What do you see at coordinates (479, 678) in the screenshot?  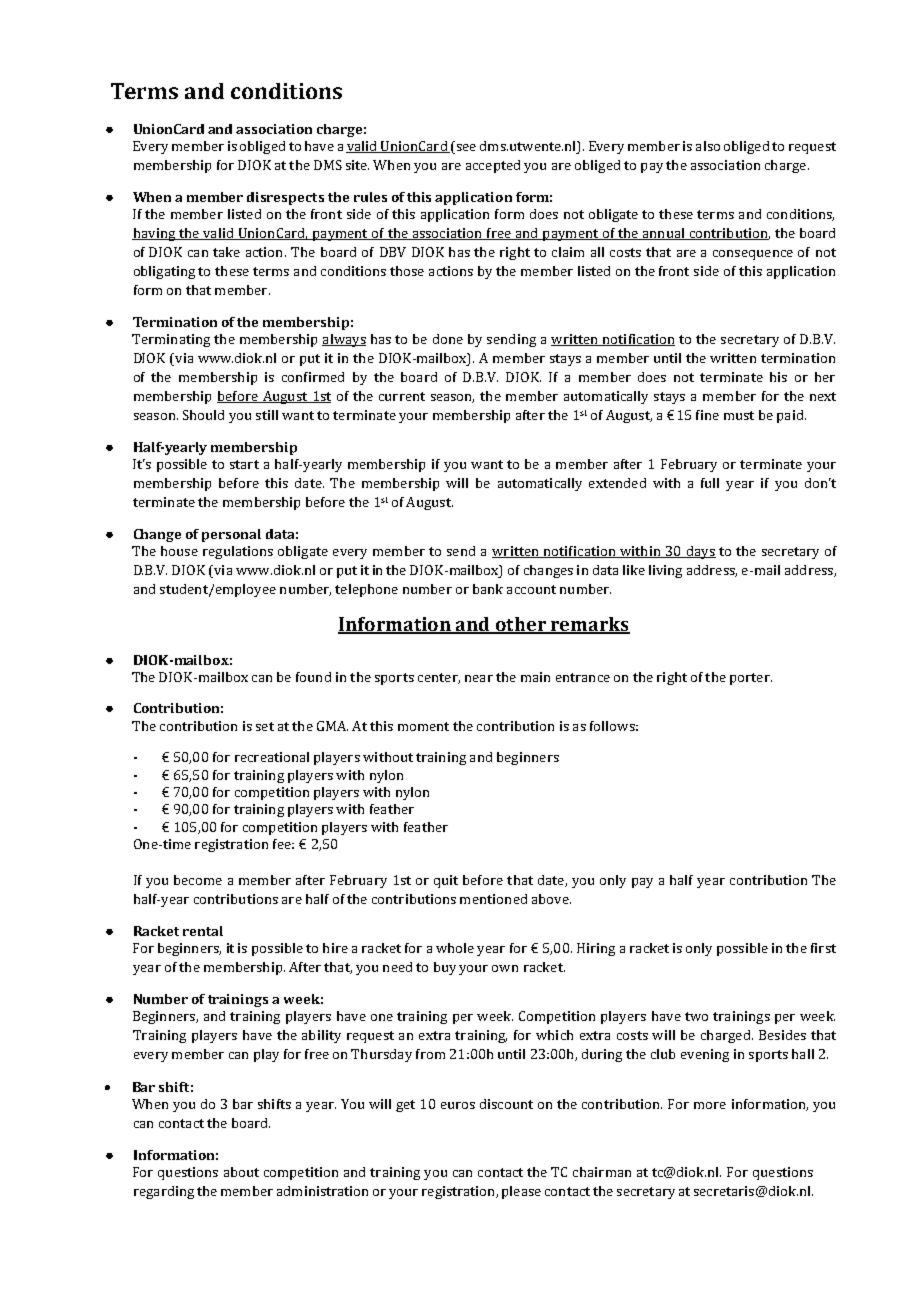 I see `near` at bounding box center [479, 678].
